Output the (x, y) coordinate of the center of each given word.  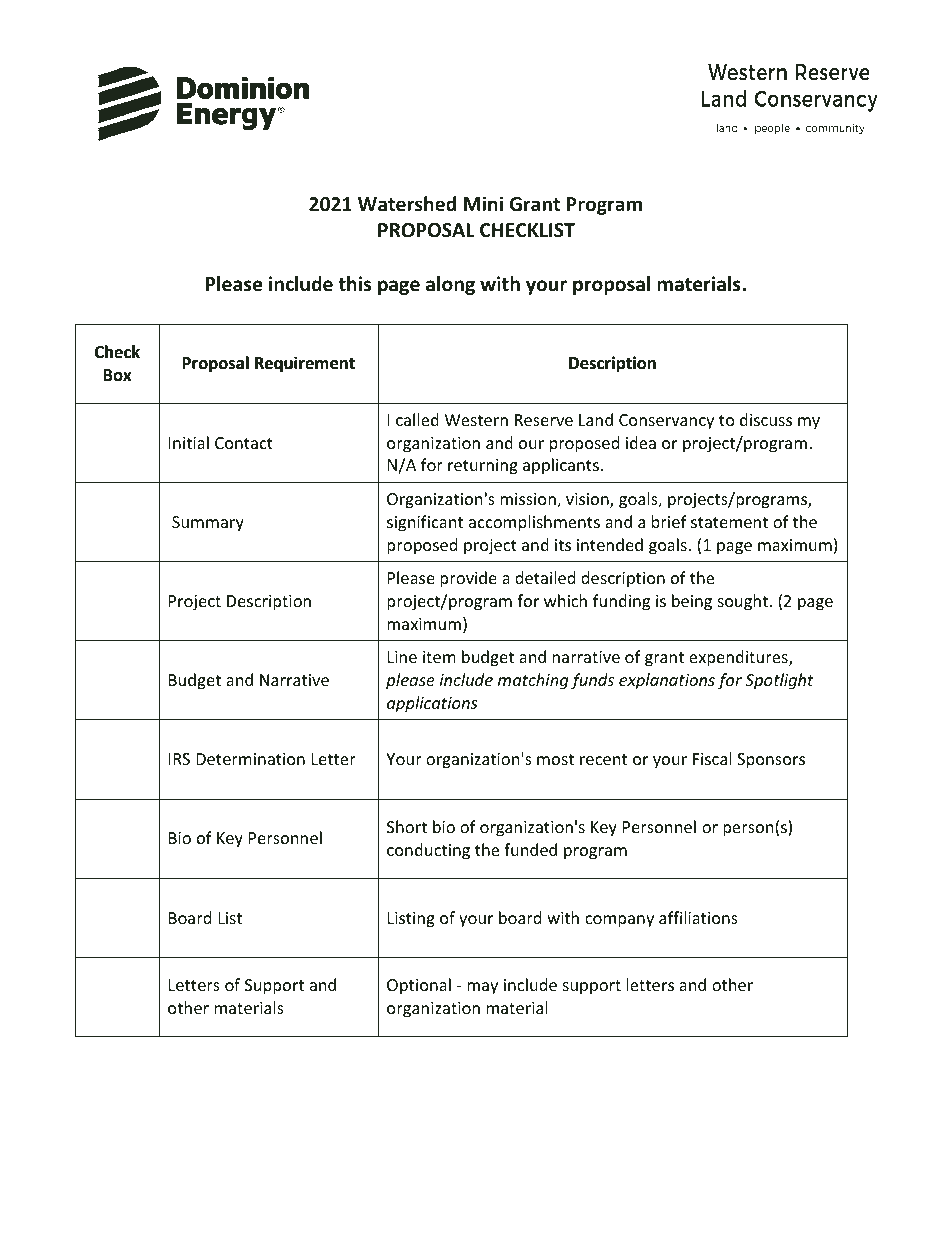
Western (476, 420)
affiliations (698, 917)
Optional (419, 986)
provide (468, 579)
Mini (483, 203)
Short (407, 826)
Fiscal (712, 758)
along (450, 285)
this (354, 284)
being (692, 602)
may (482, 988)
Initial (189, 442)
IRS (179, 759)
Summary (208, 524)
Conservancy (666, 422)
